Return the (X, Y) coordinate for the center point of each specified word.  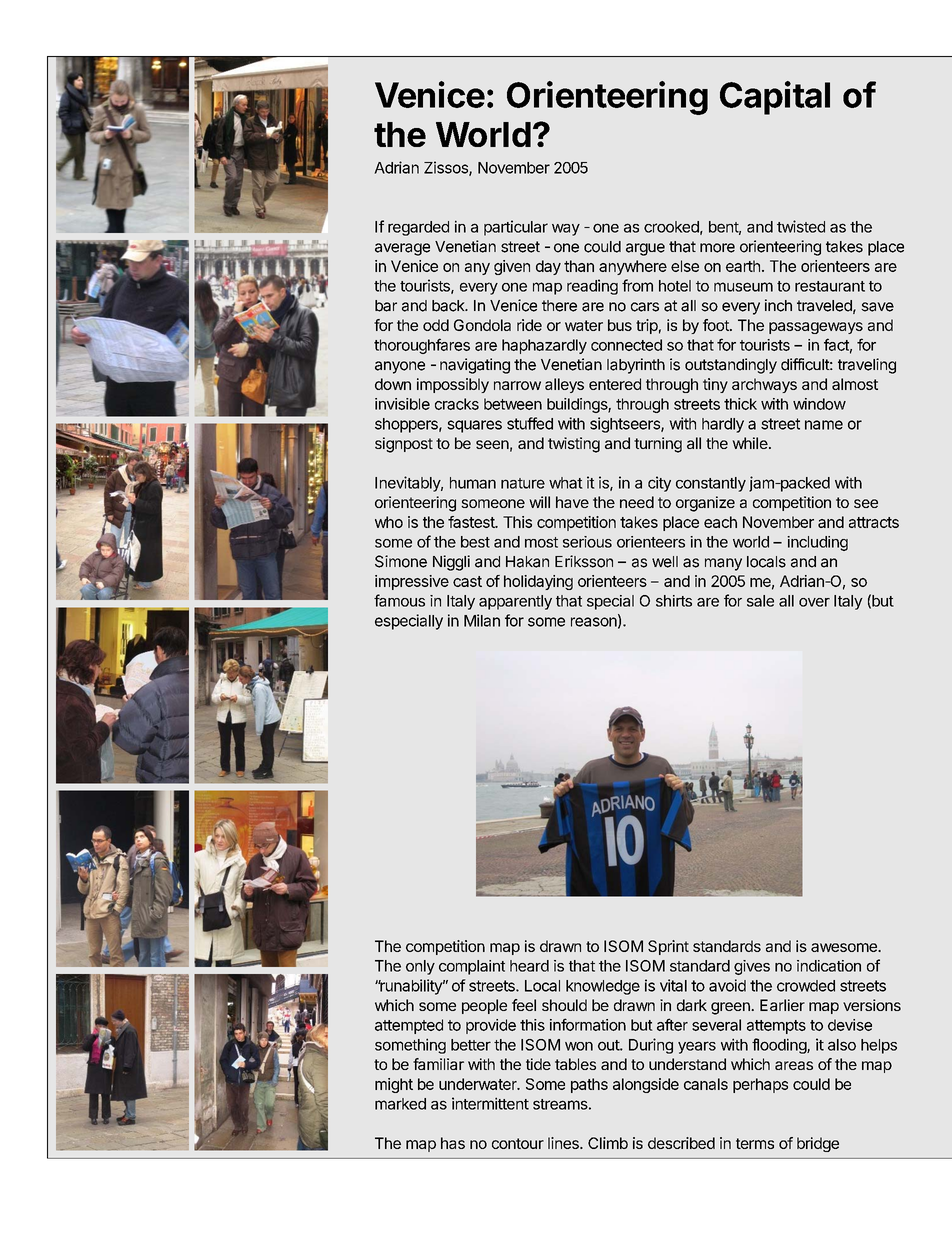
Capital (775, 98)
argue (645, 249)
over (814, 602)
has (453, 1143)
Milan (482, 620)
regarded (418, 228)
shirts (674, 601)
